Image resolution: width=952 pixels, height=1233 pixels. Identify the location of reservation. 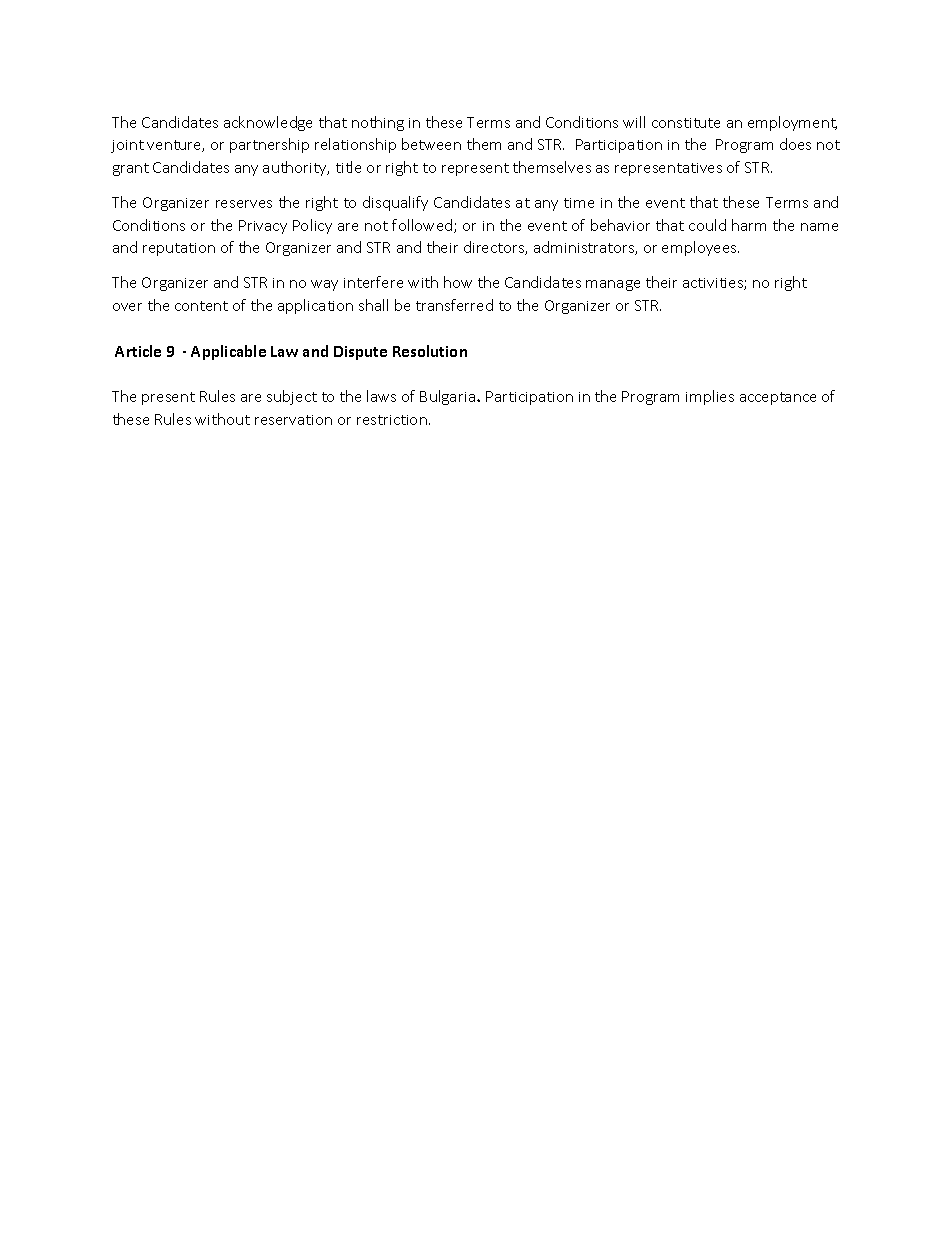
(293, 420).
